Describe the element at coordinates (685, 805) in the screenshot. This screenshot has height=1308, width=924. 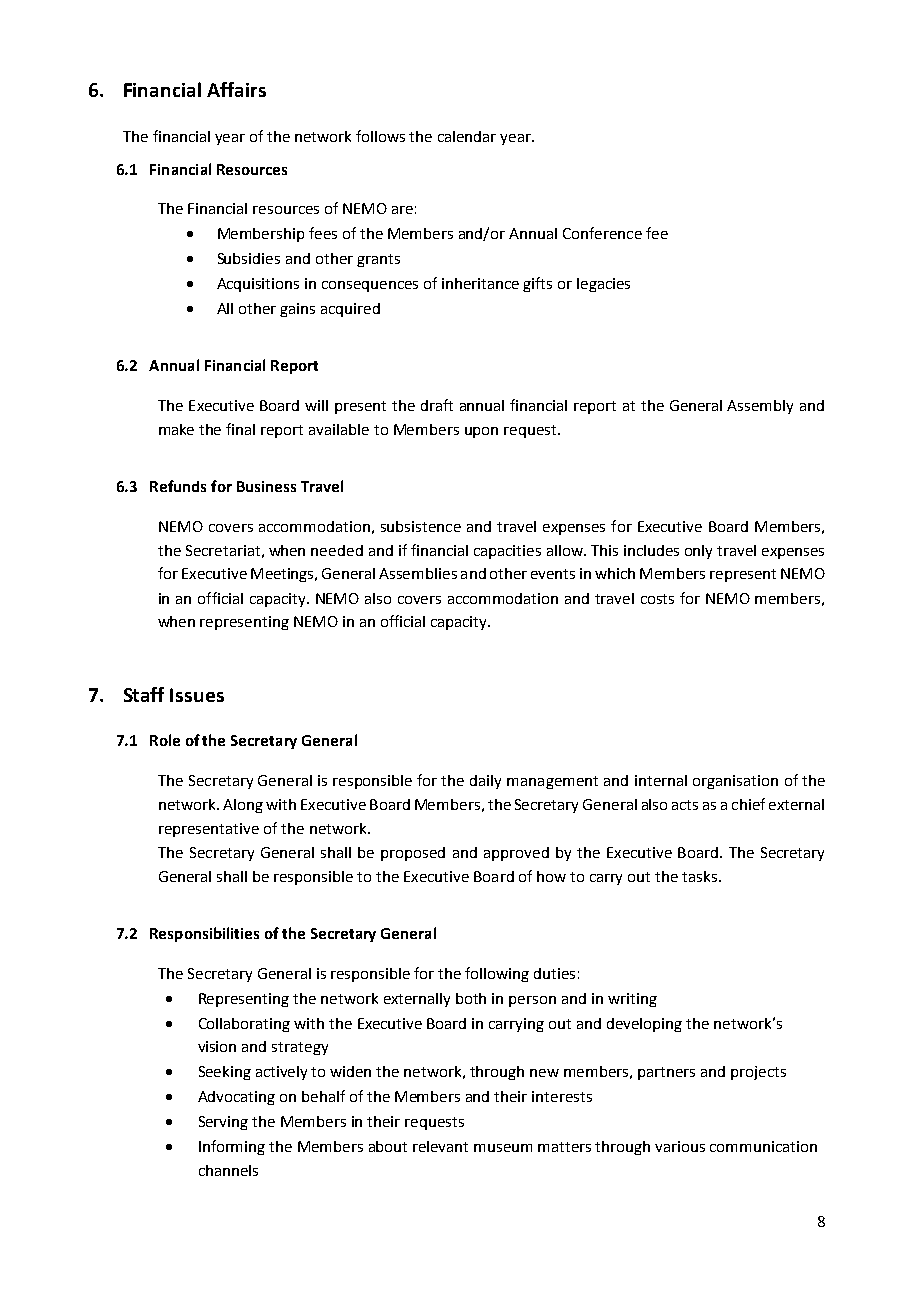
I see `acts` at that location.
